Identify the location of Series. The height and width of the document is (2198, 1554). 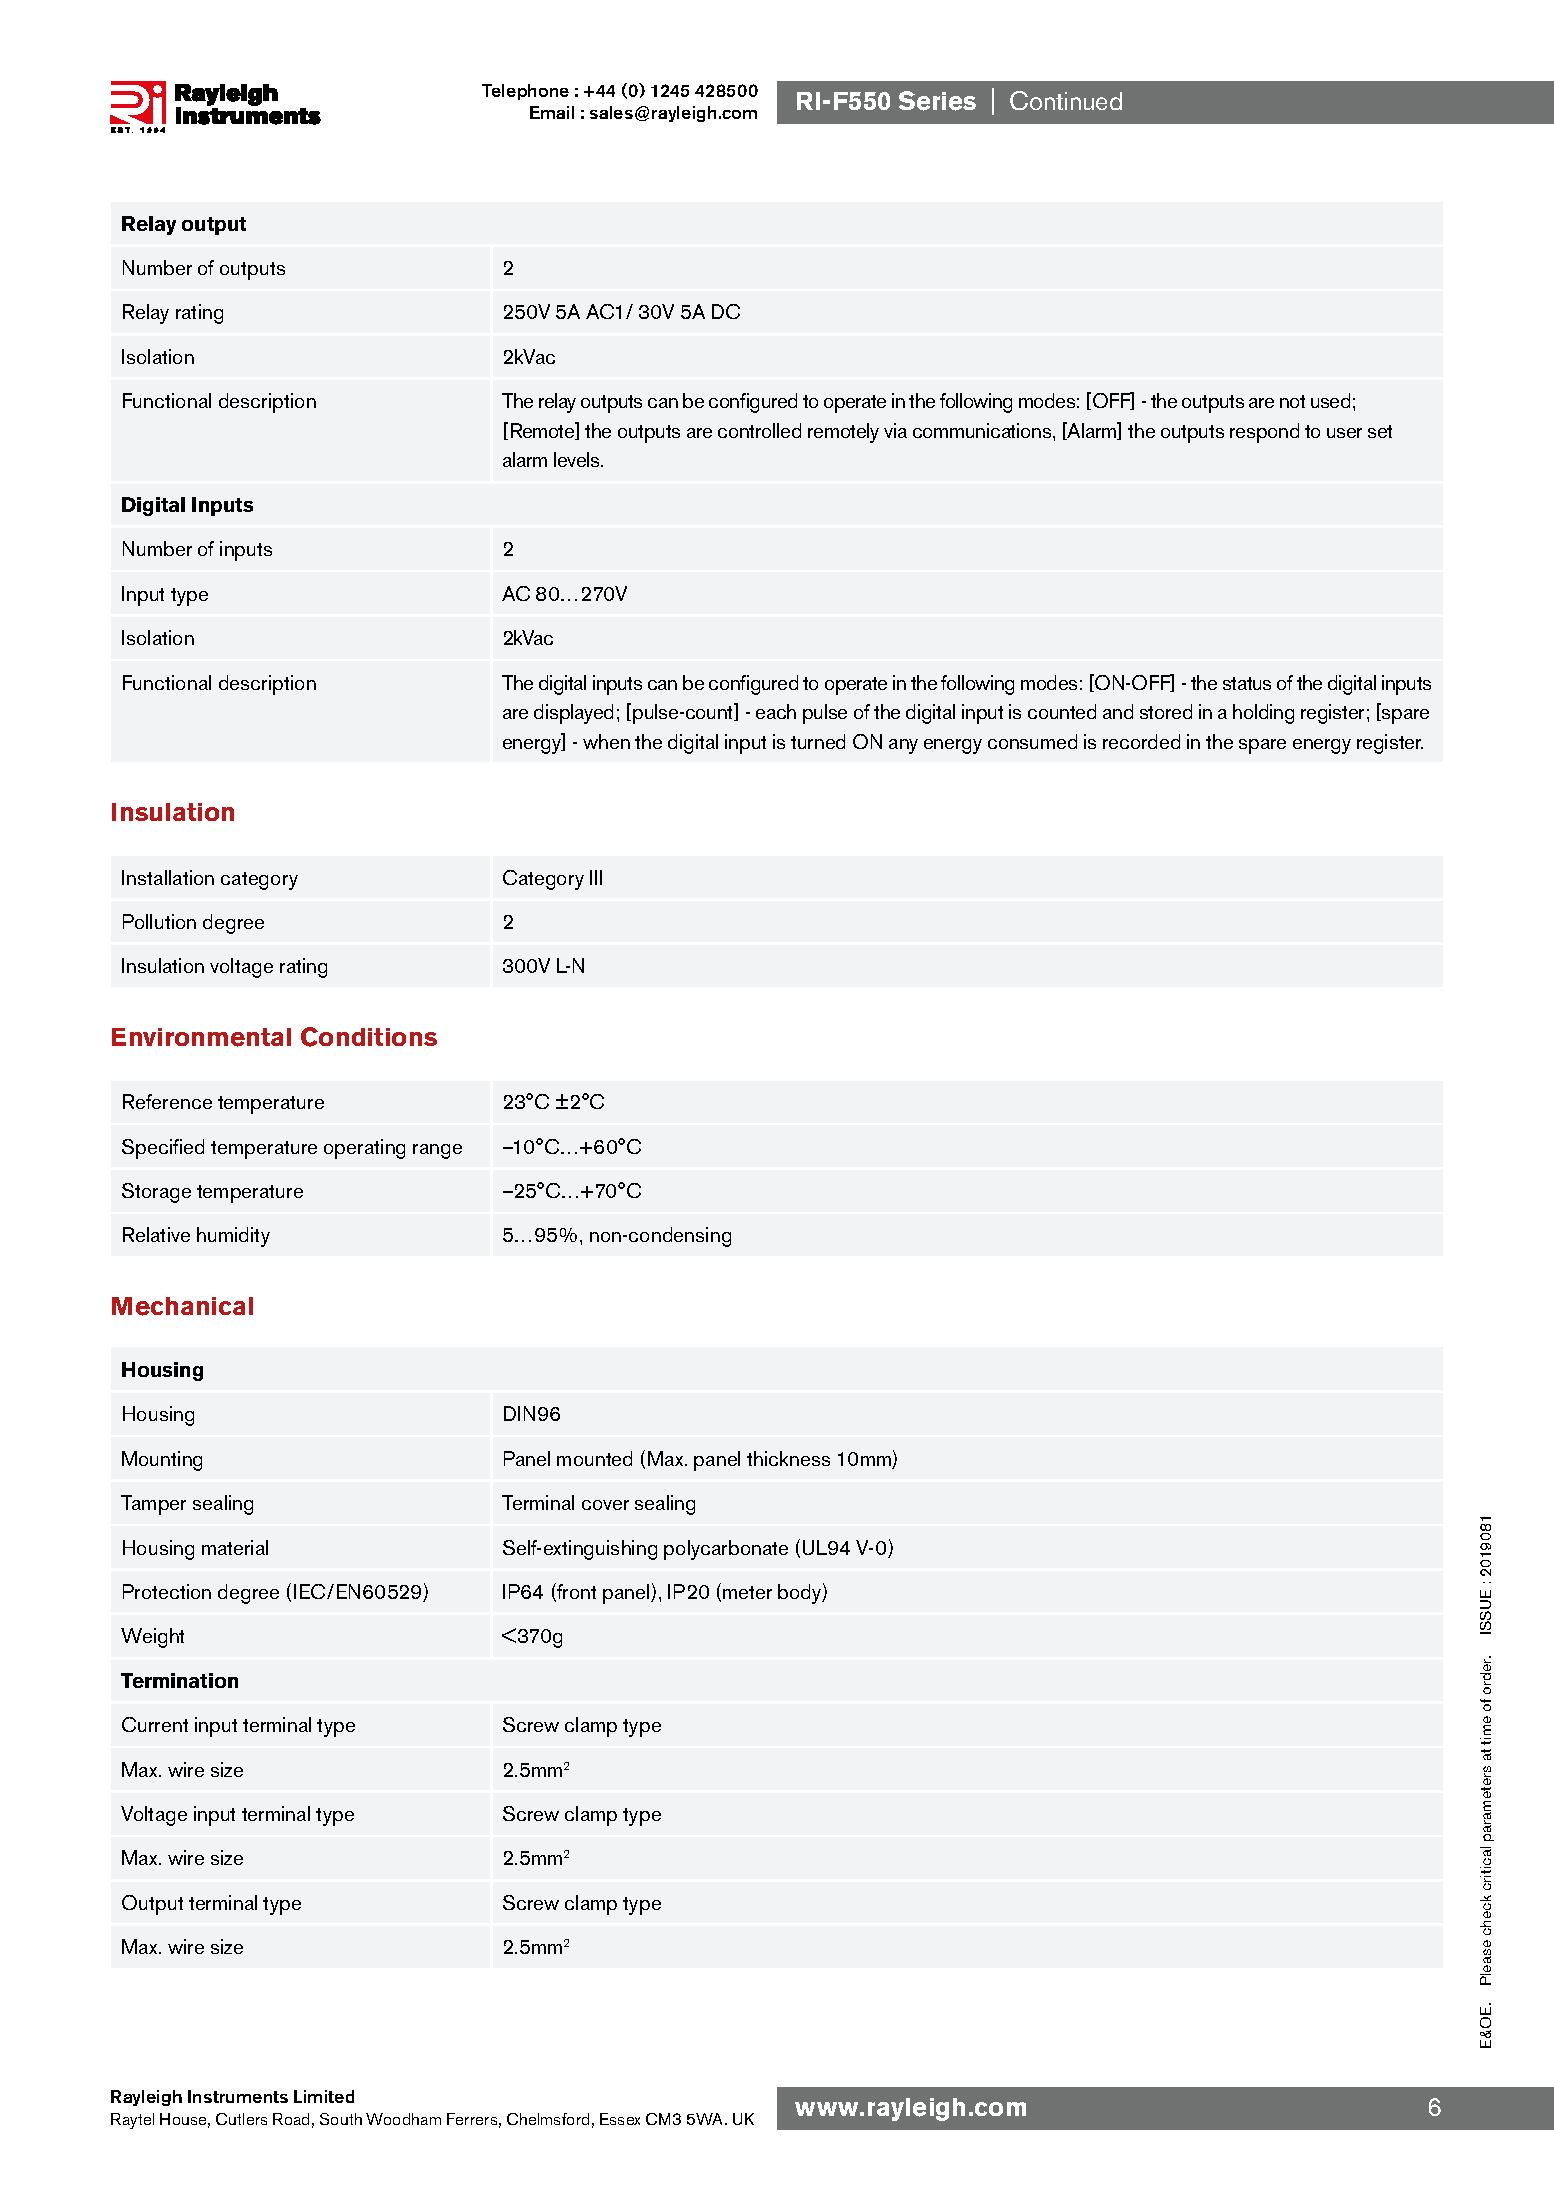
(937, 101).
